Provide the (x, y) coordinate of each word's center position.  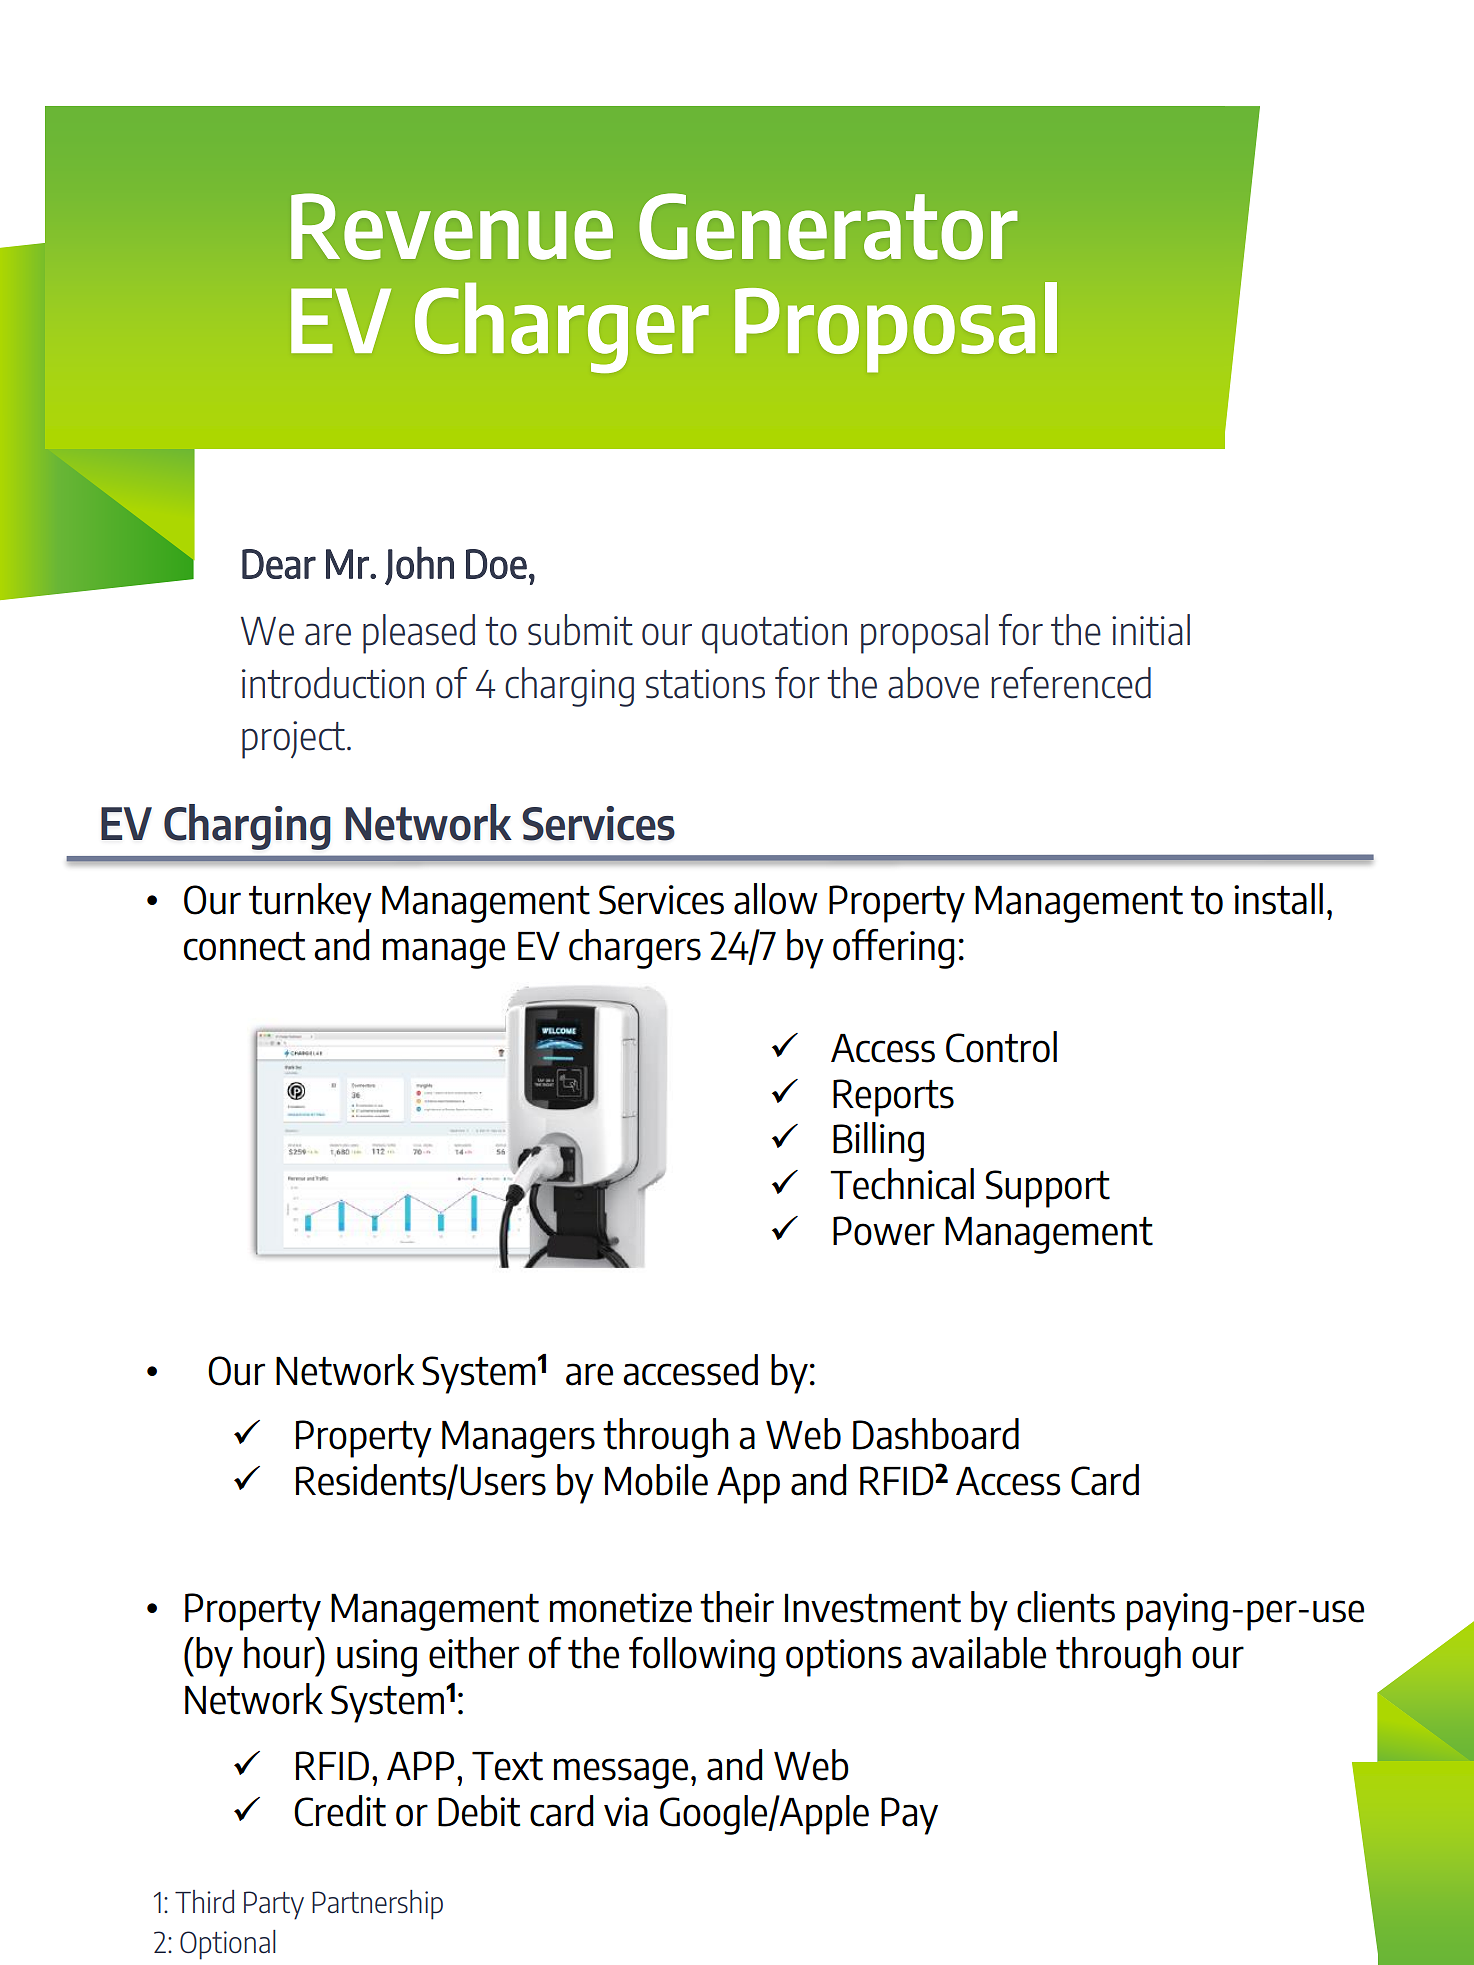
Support (1048, 1189)
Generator (828, 226)
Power (884, 1231)
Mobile (656, 1480)
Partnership (377, 1905)
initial (1151, 630)
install (1278, 899)
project (293, 740)
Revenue (452, 226)
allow (776, 899)
